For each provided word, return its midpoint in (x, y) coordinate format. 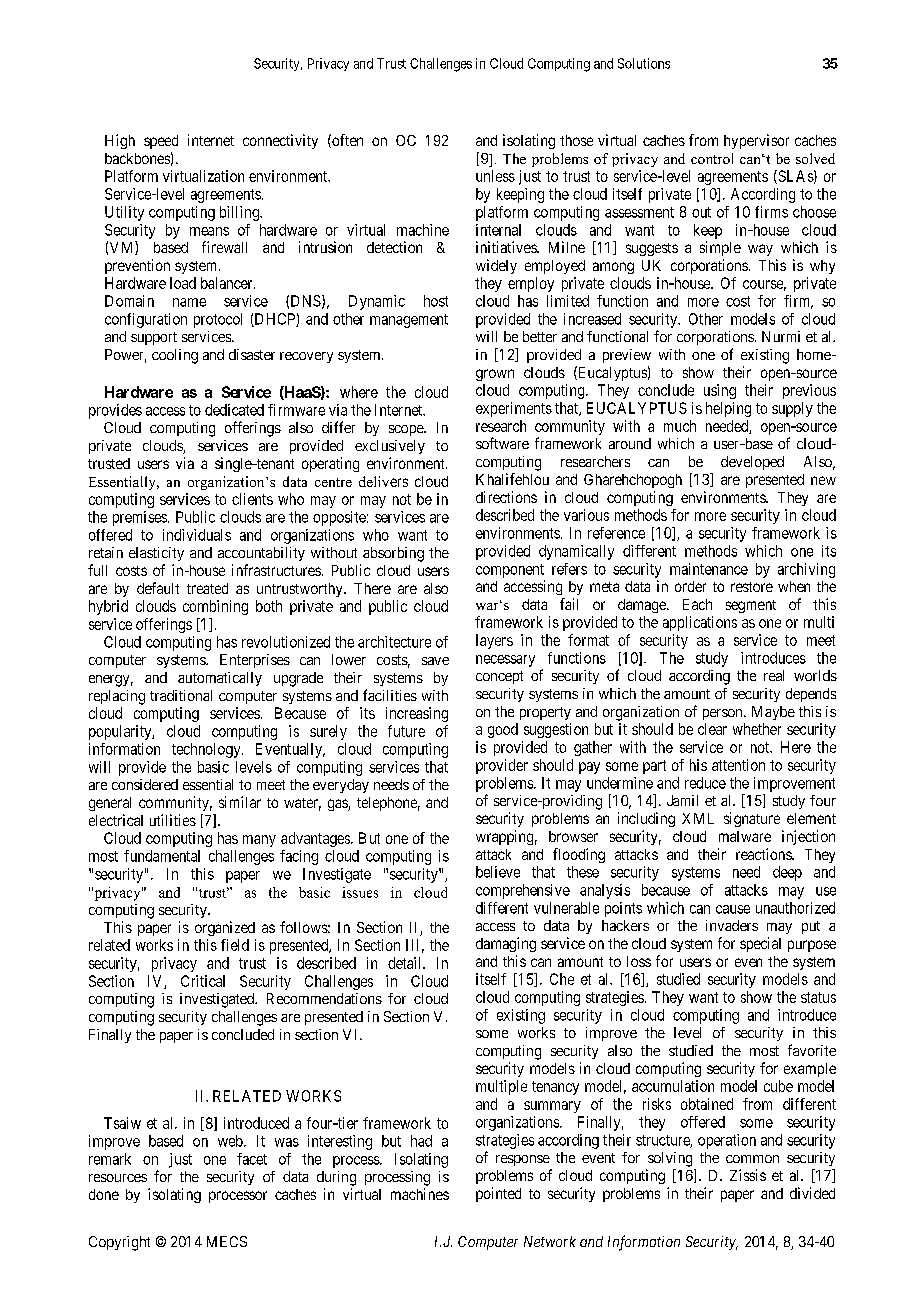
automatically (220, 679)
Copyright (119, 1243)
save (435, 661)
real (774, 675)
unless (495, 176)
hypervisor (756, 141)
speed (161, 142)
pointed (498, 1194)
